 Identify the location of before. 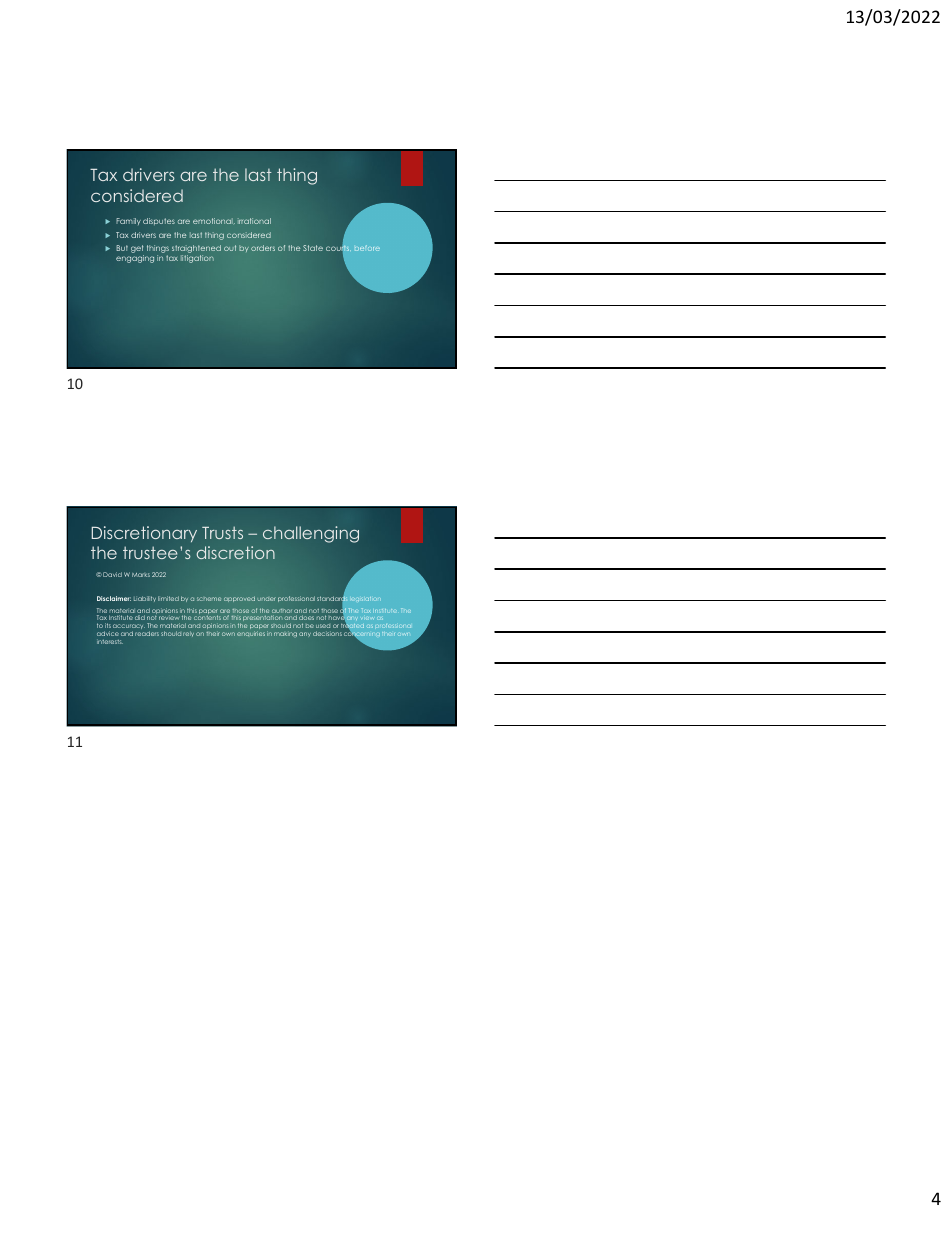
(367, 248).
